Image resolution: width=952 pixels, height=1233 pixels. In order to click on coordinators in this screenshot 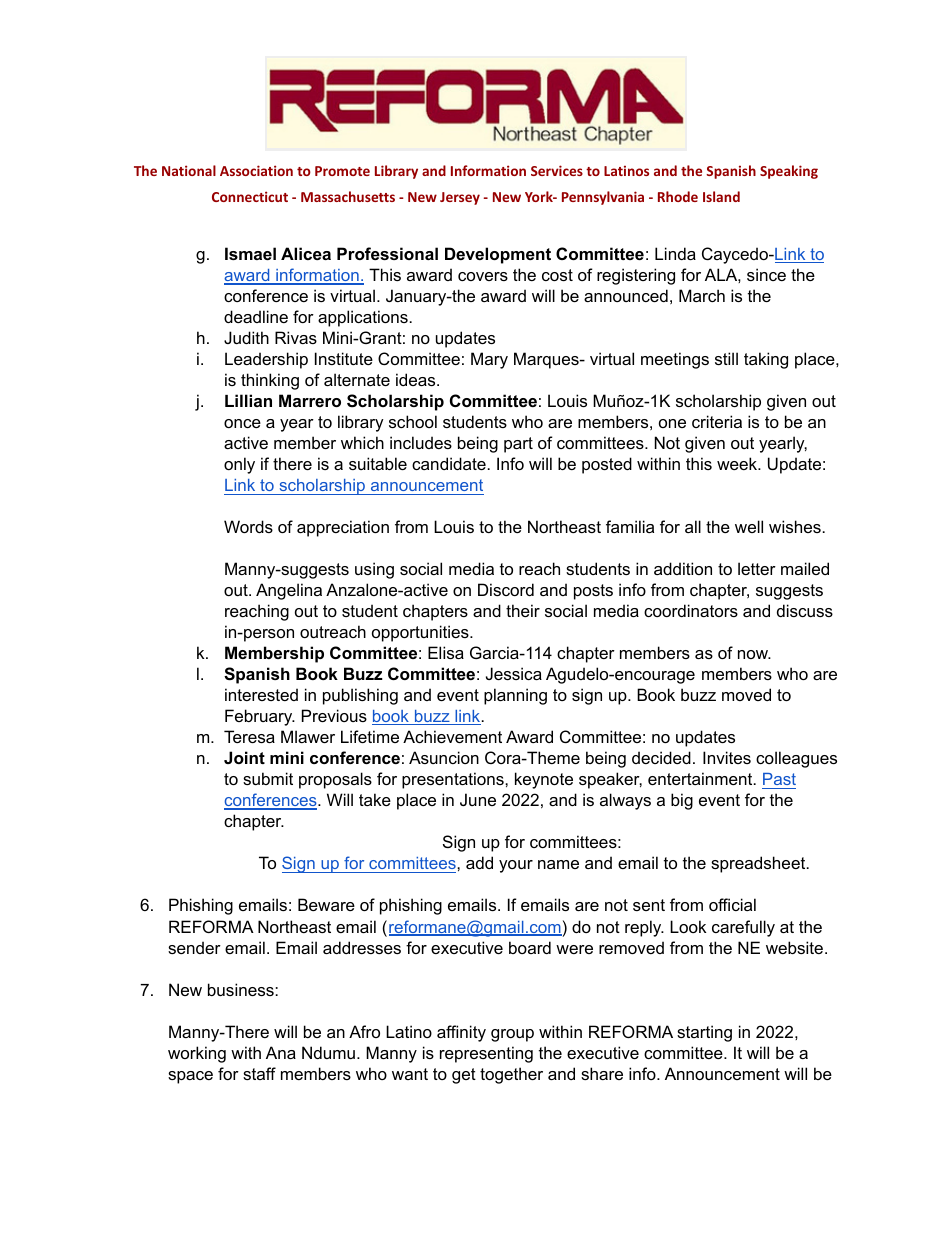, I will do `click(691, 610)`.
